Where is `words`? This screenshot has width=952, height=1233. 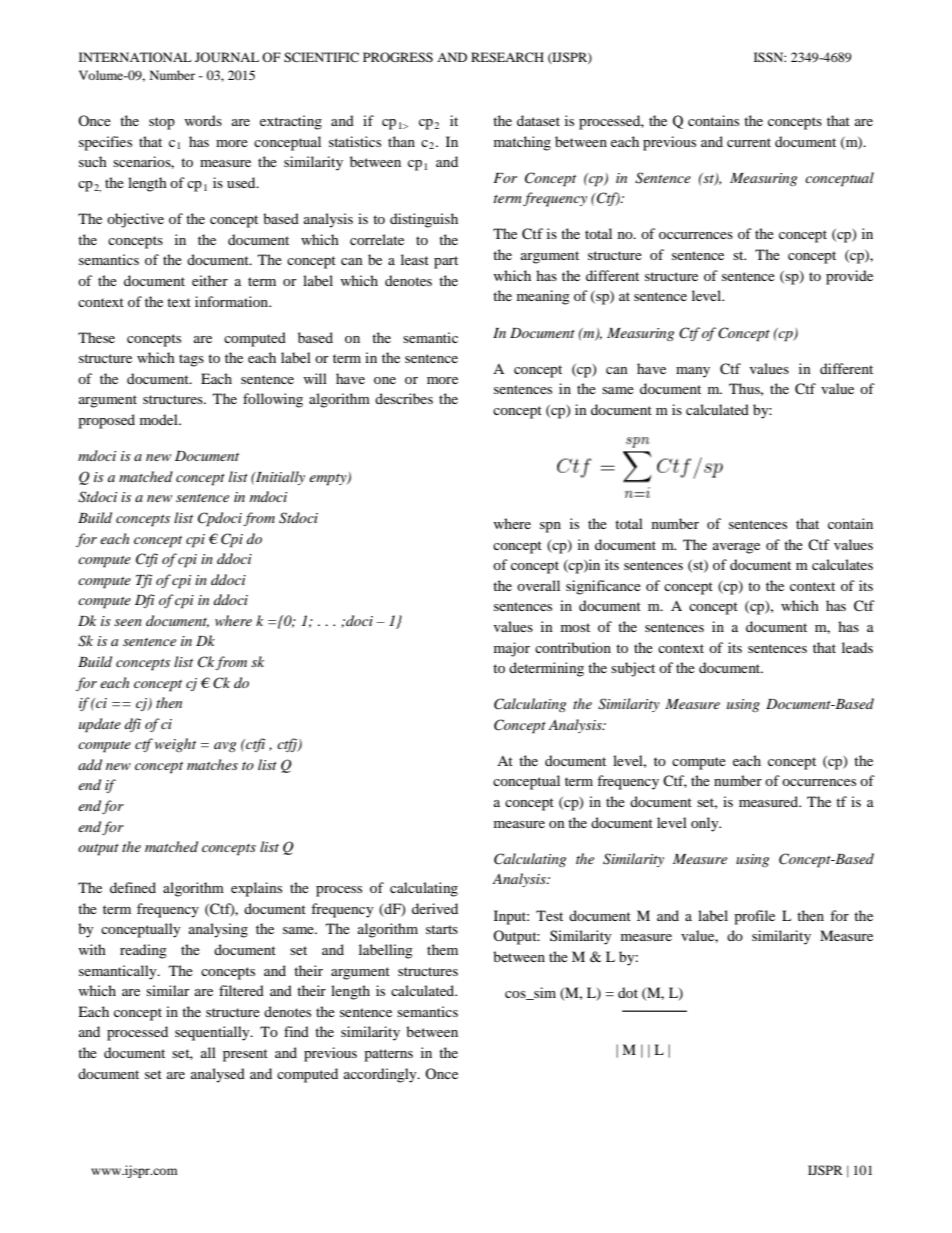 words is located at coordinates (203, 120).
